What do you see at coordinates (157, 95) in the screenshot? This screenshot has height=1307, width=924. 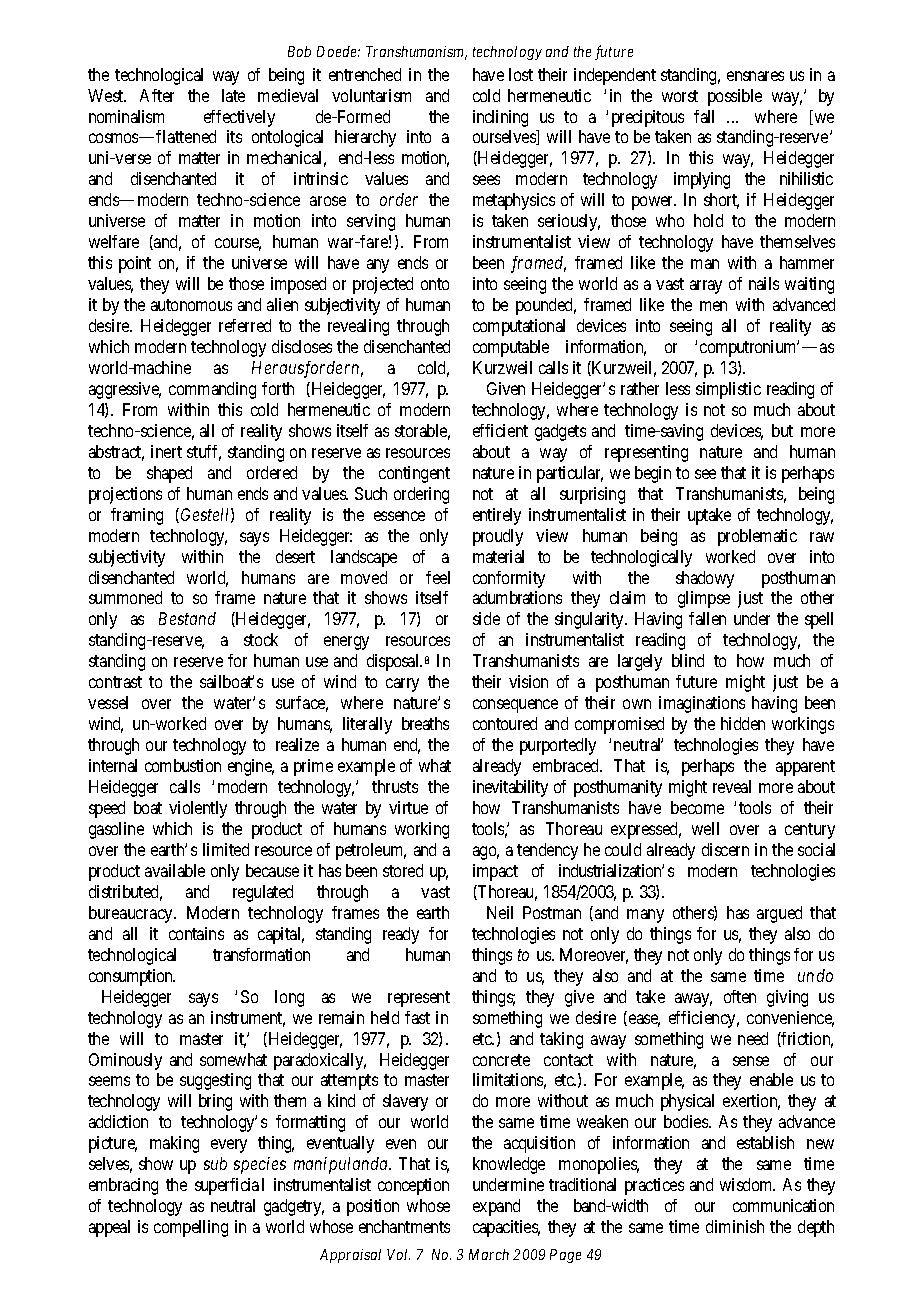 I see `After` at bounding box center [157, 95].
